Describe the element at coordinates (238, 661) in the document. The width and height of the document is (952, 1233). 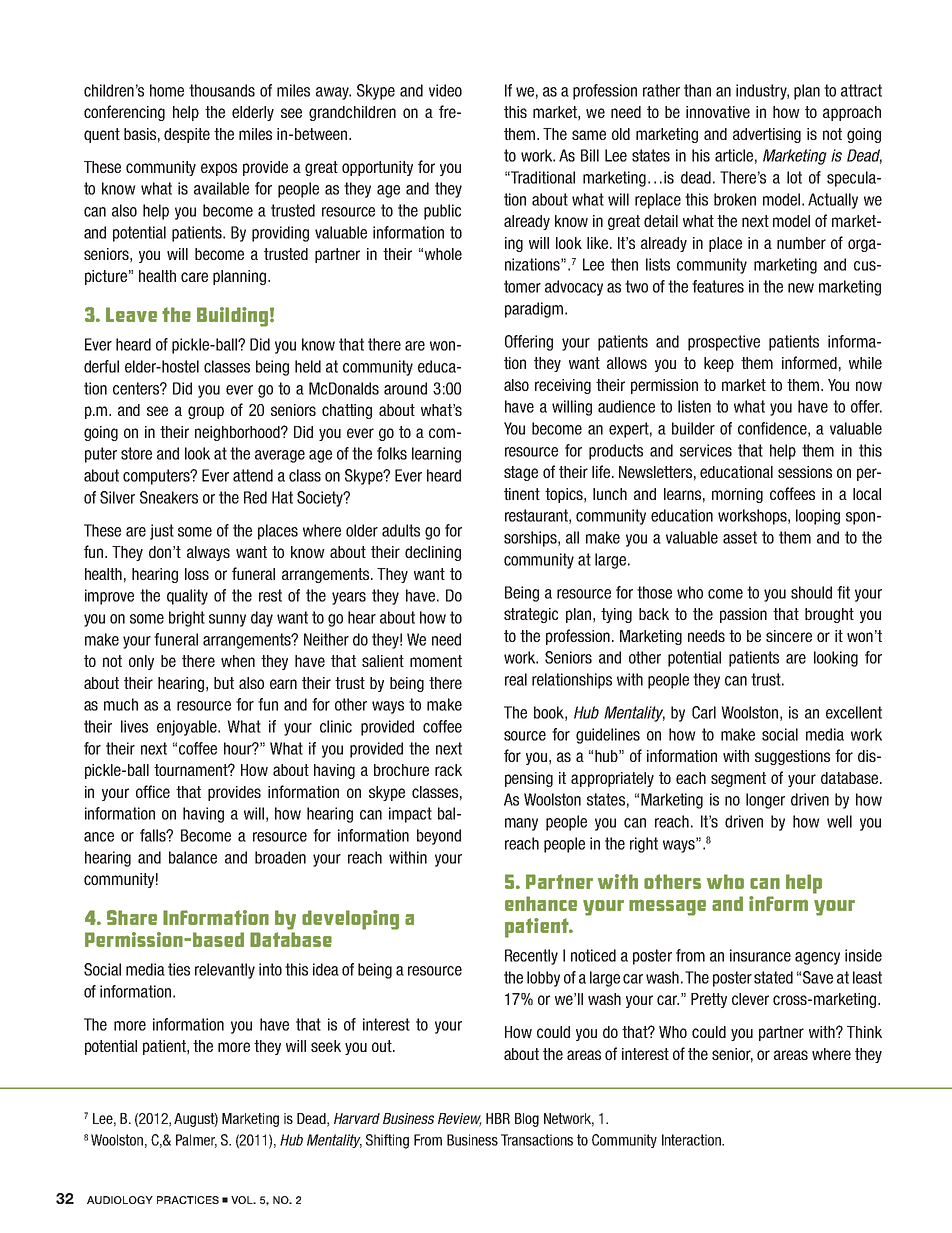
I see `when` at that location.
